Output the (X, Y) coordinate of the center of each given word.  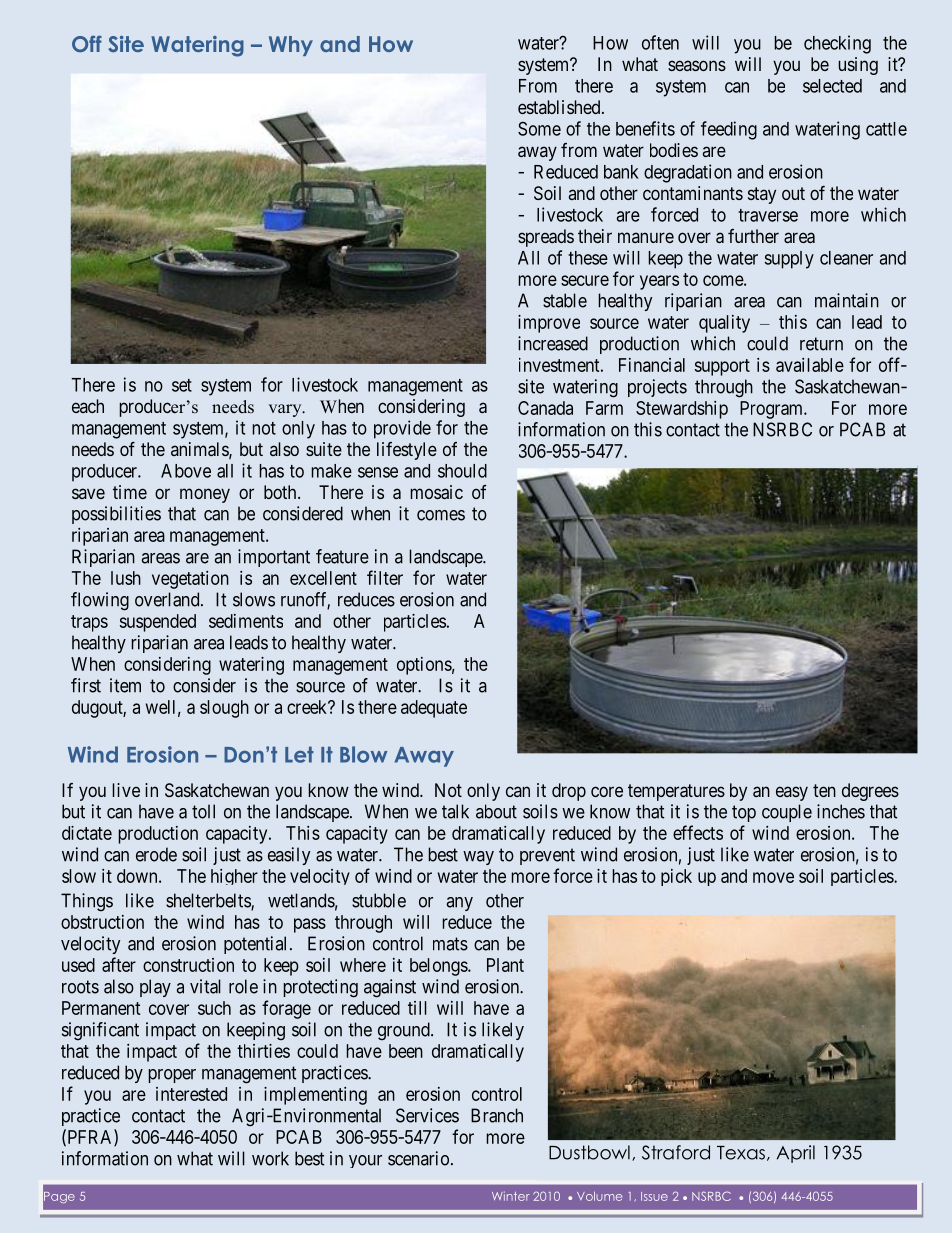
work (270, 1158)
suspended (158, 623)
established (560, 107)
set (182, 385)
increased (553, 343)
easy (792, 793)
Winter (511, 1196)
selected (832, 86)
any (459, 904)
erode (156, 854)
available (810, 365)
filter (385, 577)
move (773, 877)
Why (291, 46)
